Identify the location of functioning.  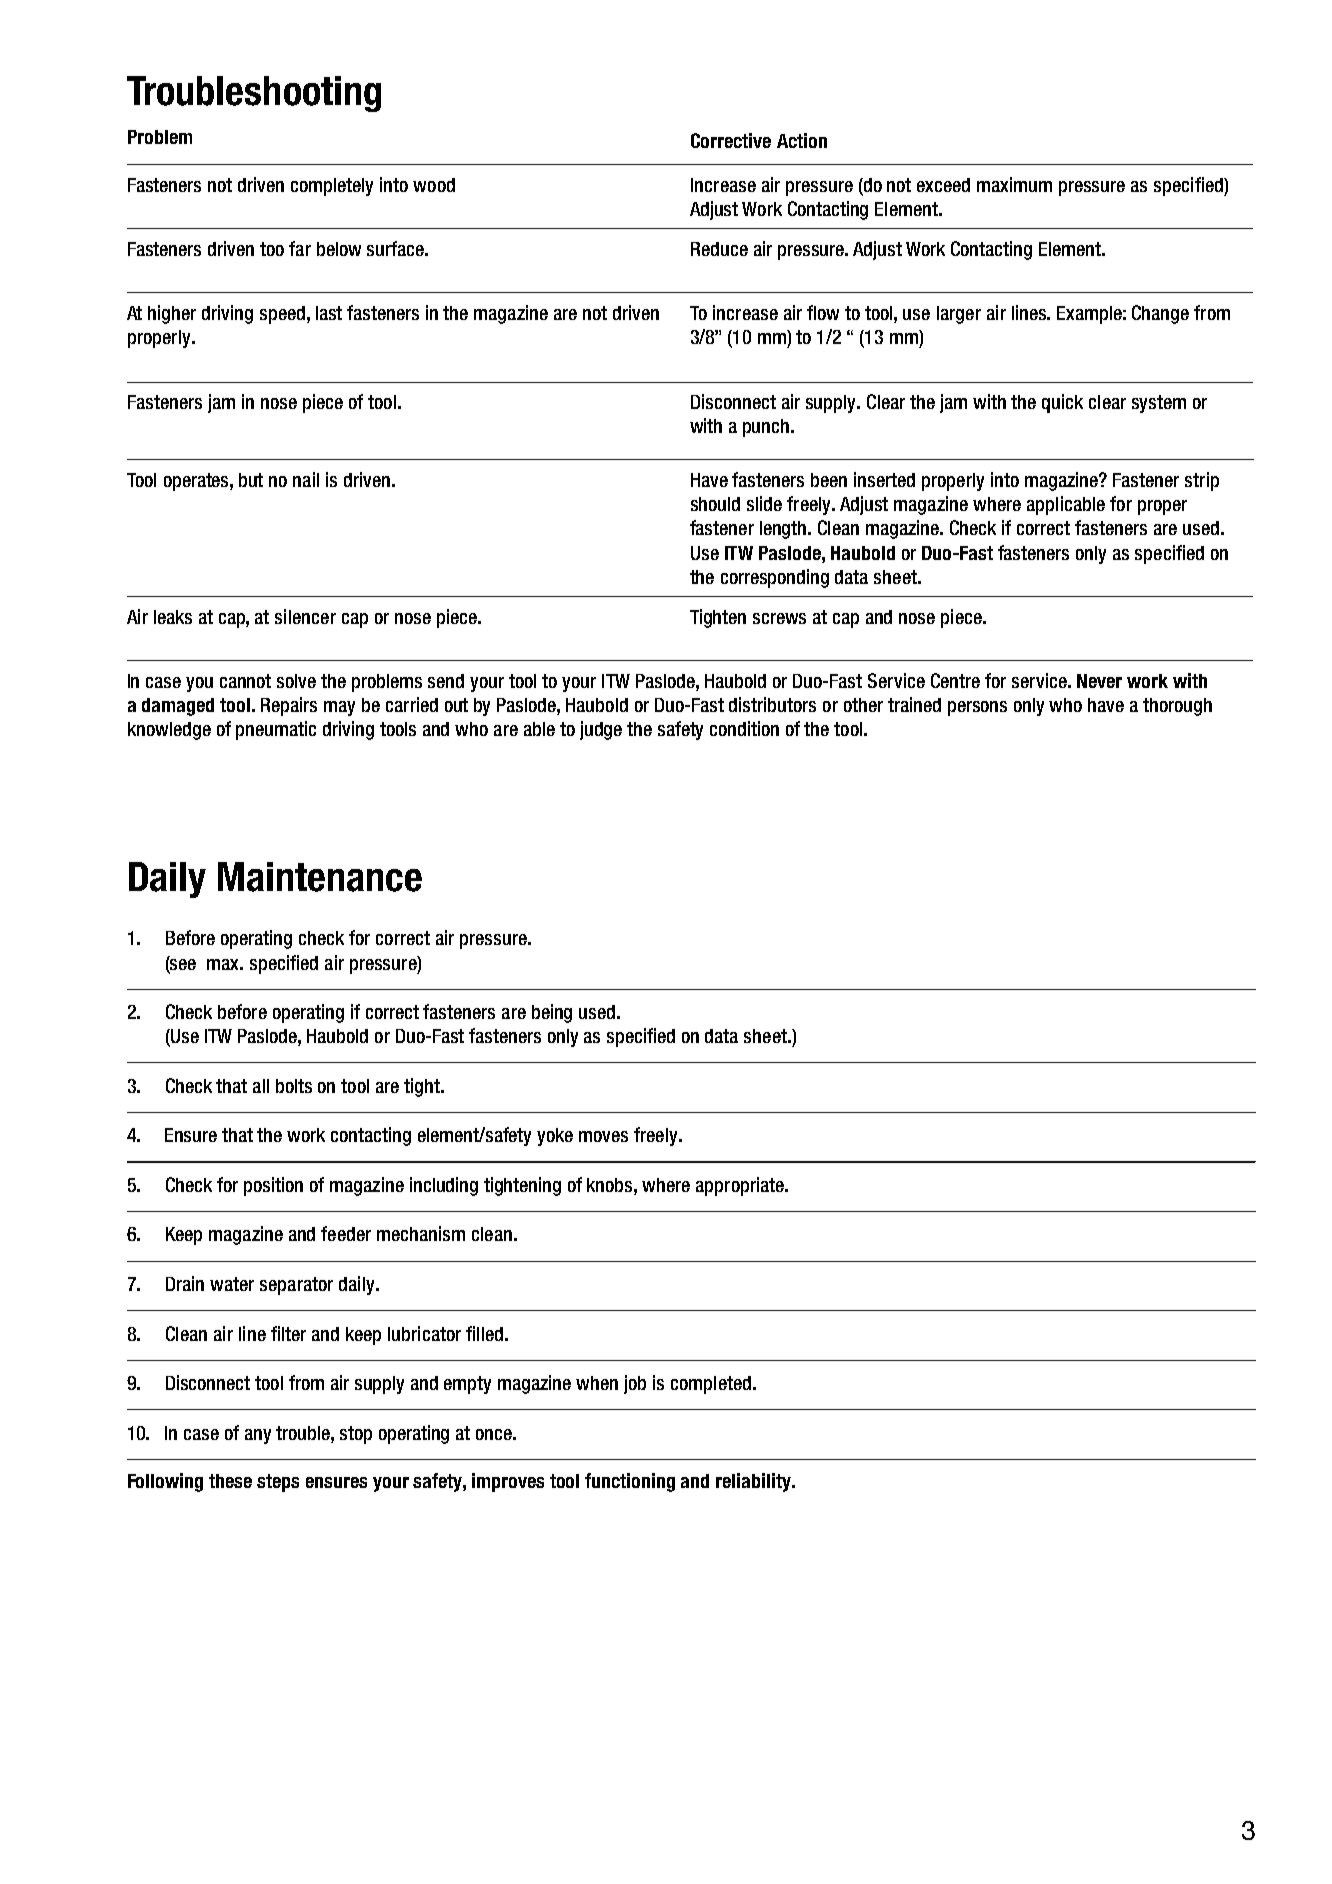
(630, 1482).
